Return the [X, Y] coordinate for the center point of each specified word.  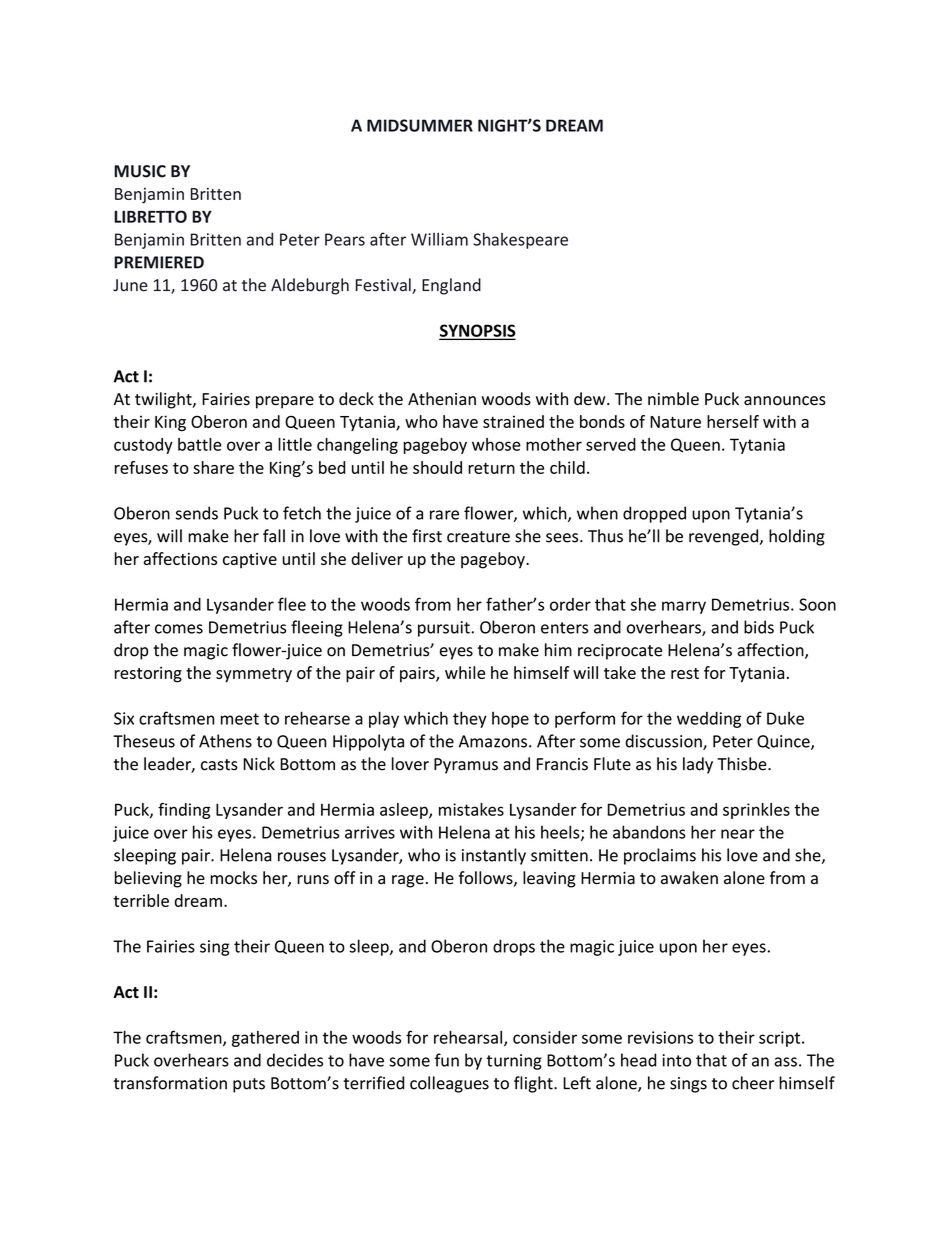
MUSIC [140, 171]
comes [179, 629]
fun [447, 1060]
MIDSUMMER [420, 125]
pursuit [445, 629]
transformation [170, 1083]
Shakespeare [520, 240]
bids [759, 627]
